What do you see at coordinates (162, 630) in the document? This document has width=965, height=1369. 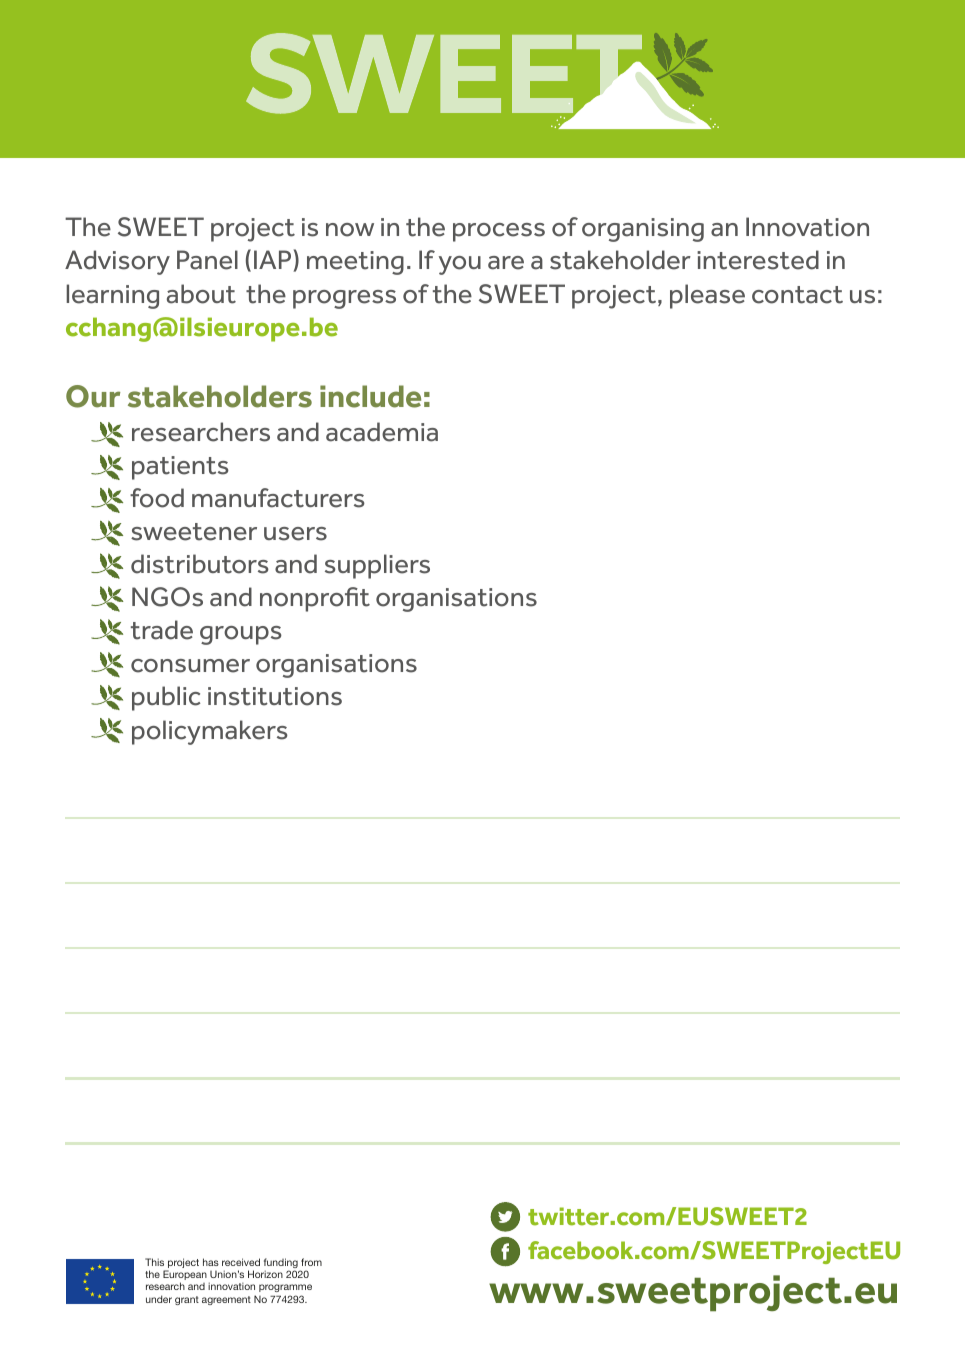 I see `trade` at bounding box center [162, 630].
